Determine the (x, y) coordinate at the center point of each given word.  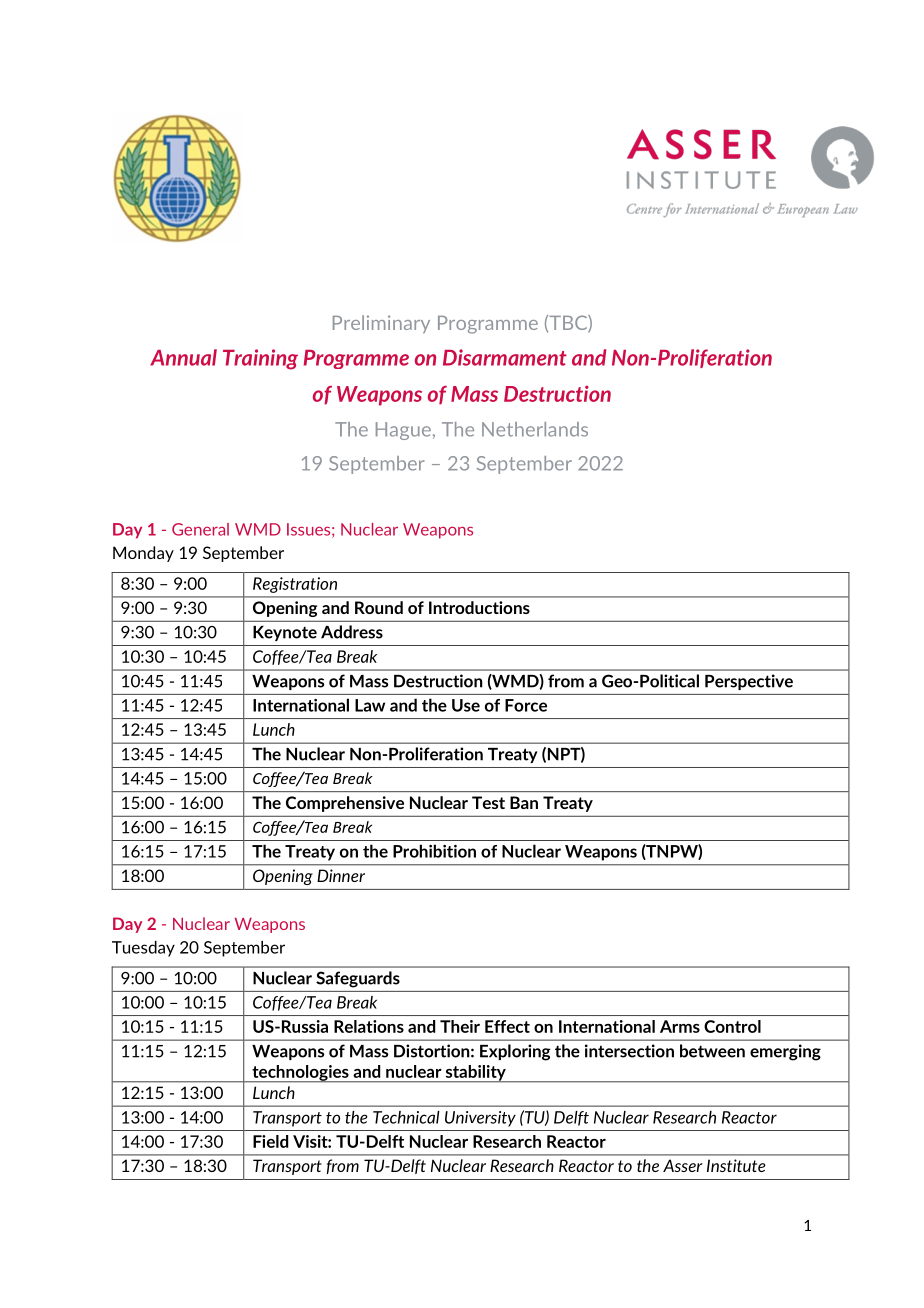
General (200, 529)
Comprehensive (345, 804)
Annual (183, 357)
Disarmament (505, 357)
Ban (524, 802)
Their (460, 1026)
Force (526, 705)
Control (732, 1026)
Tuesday (143, 949)
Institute (736, 1165)
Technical (406, 1117)
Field (270, 1141)
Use (466, 705)
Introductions (479, 607)
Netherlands (535, 429)
